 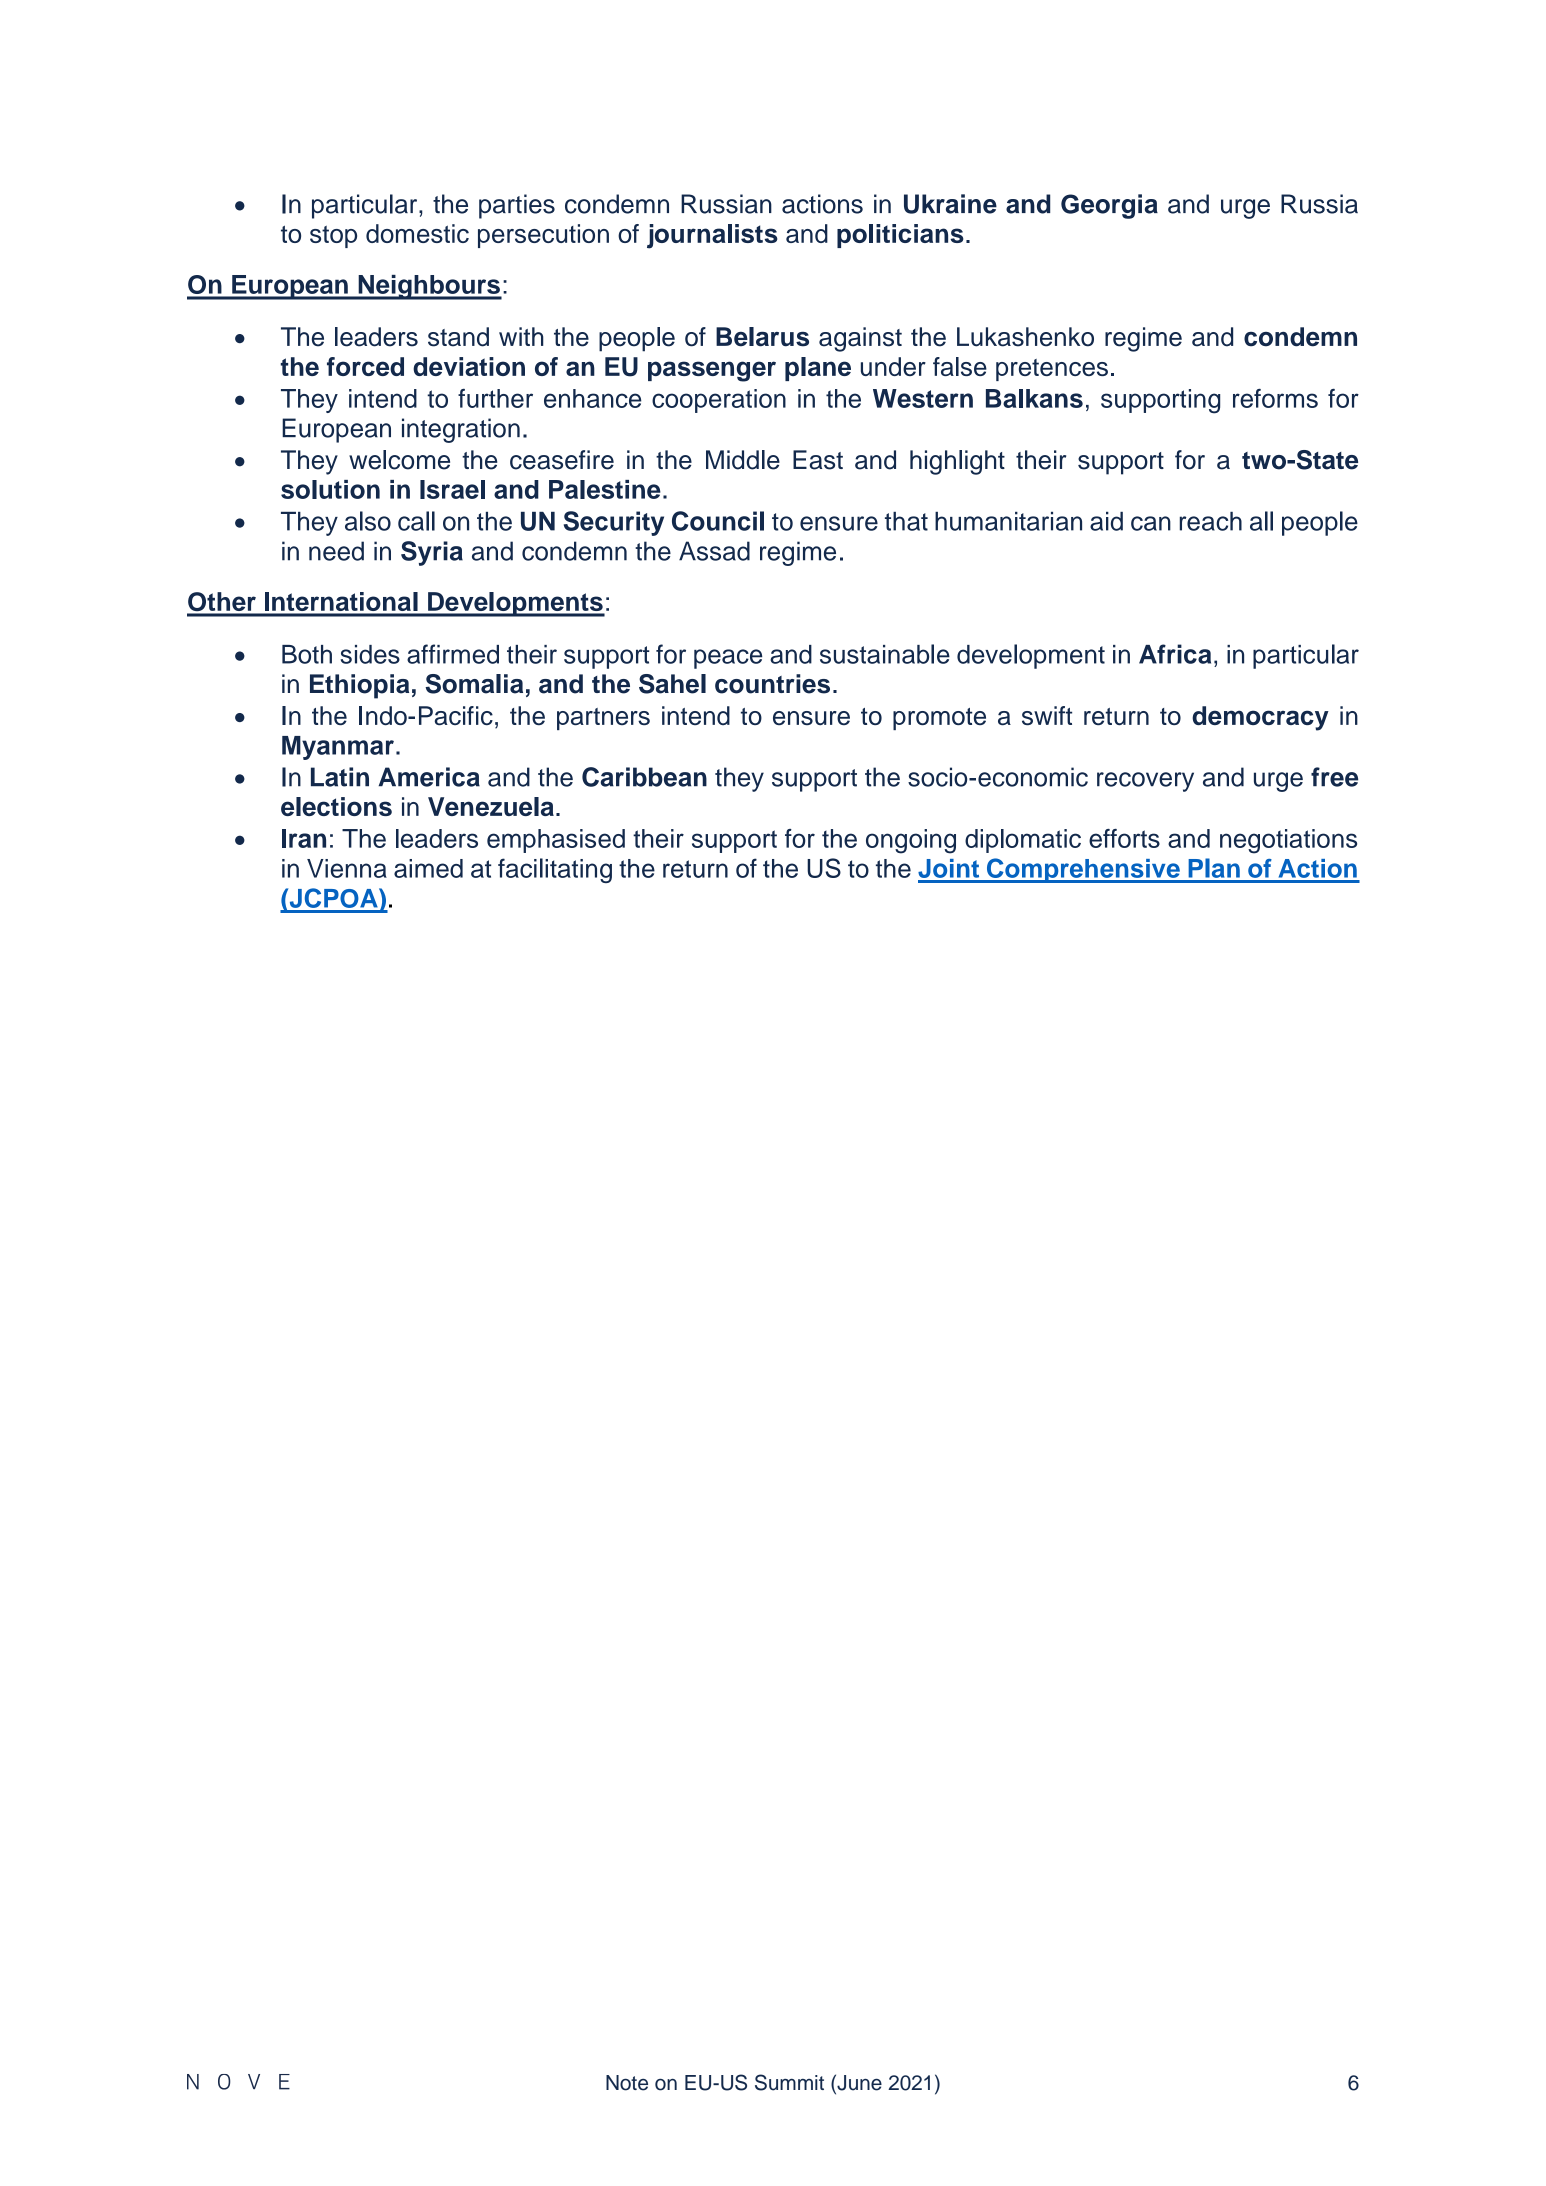 I want to click on democracy, so click(x=1260, y=718).
